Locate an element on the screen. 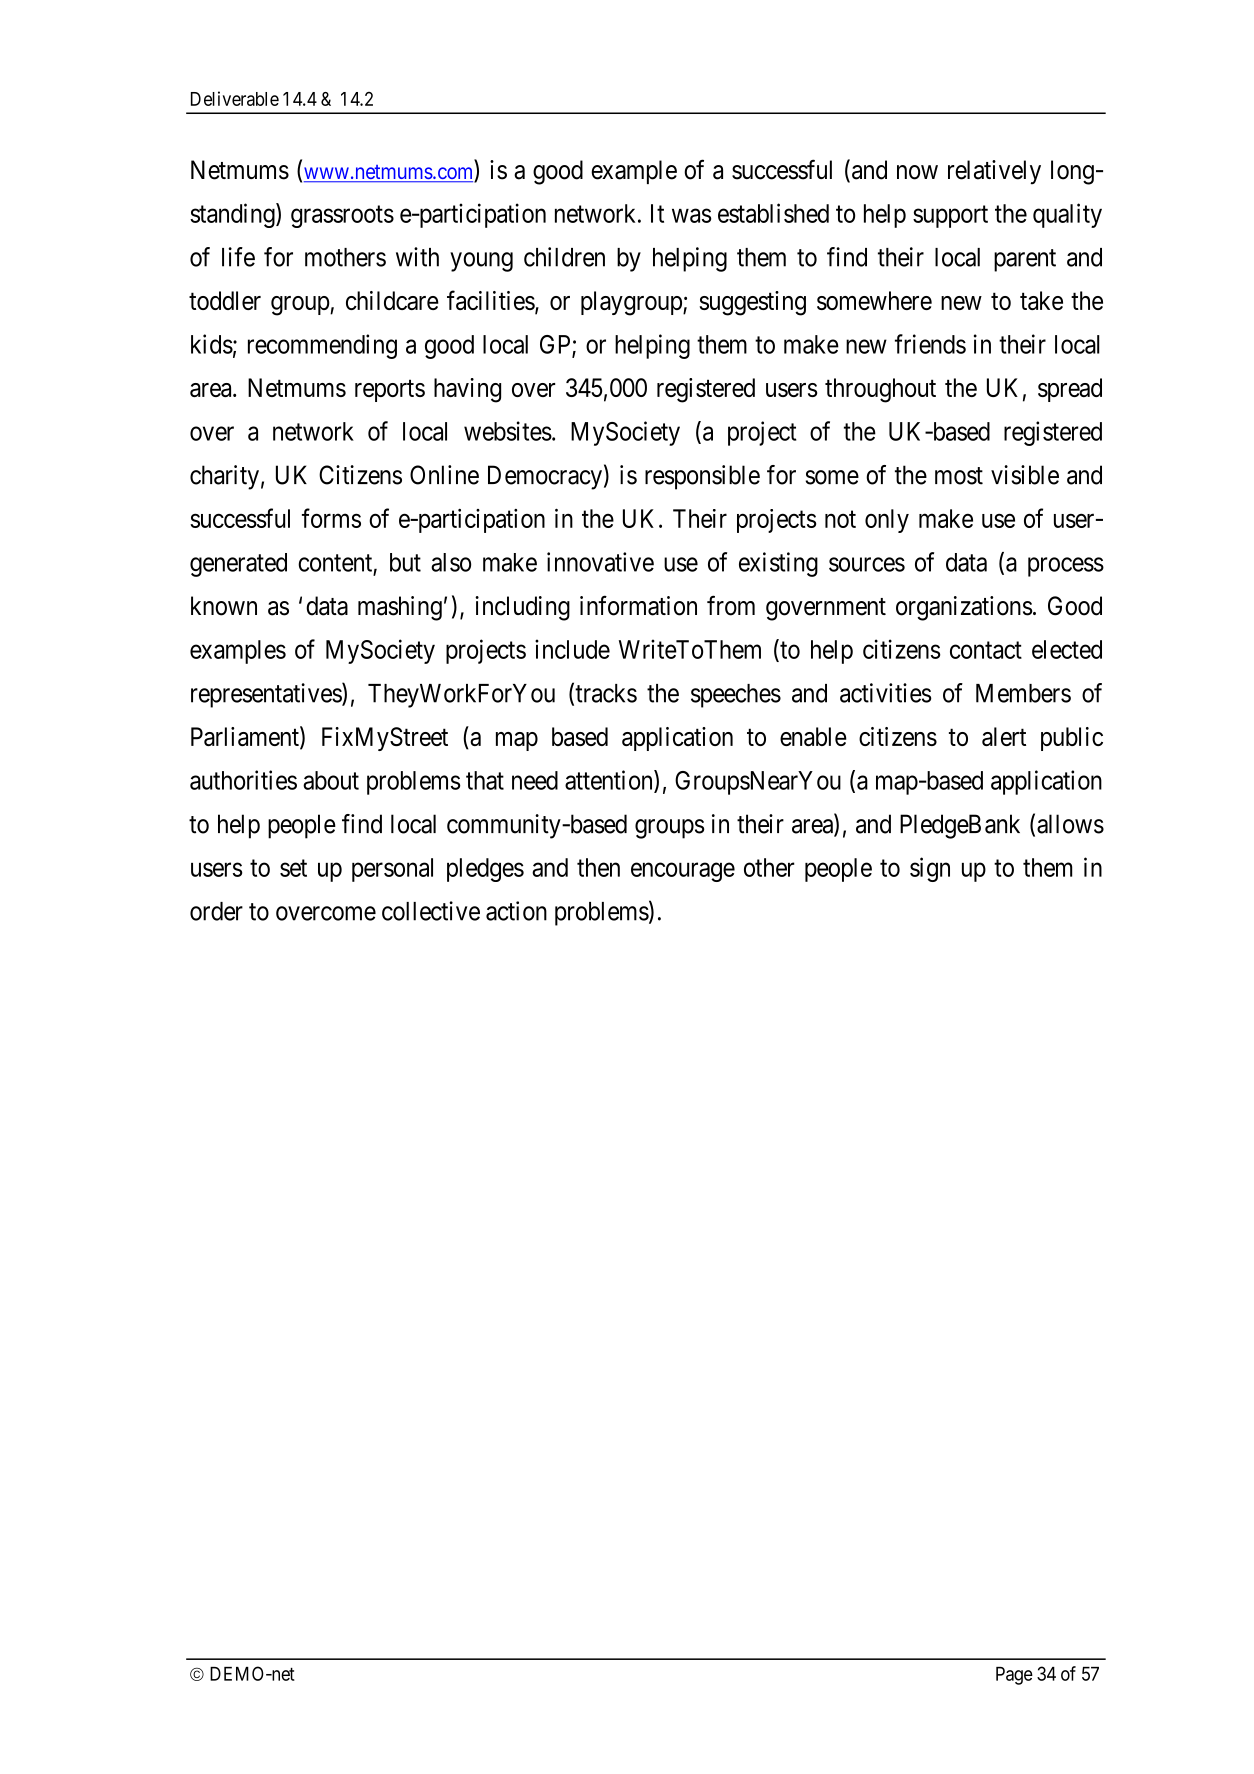 Image resolution: width=1254 pixels, height=1774 pixels. action is located at coordinates (516, 911).
